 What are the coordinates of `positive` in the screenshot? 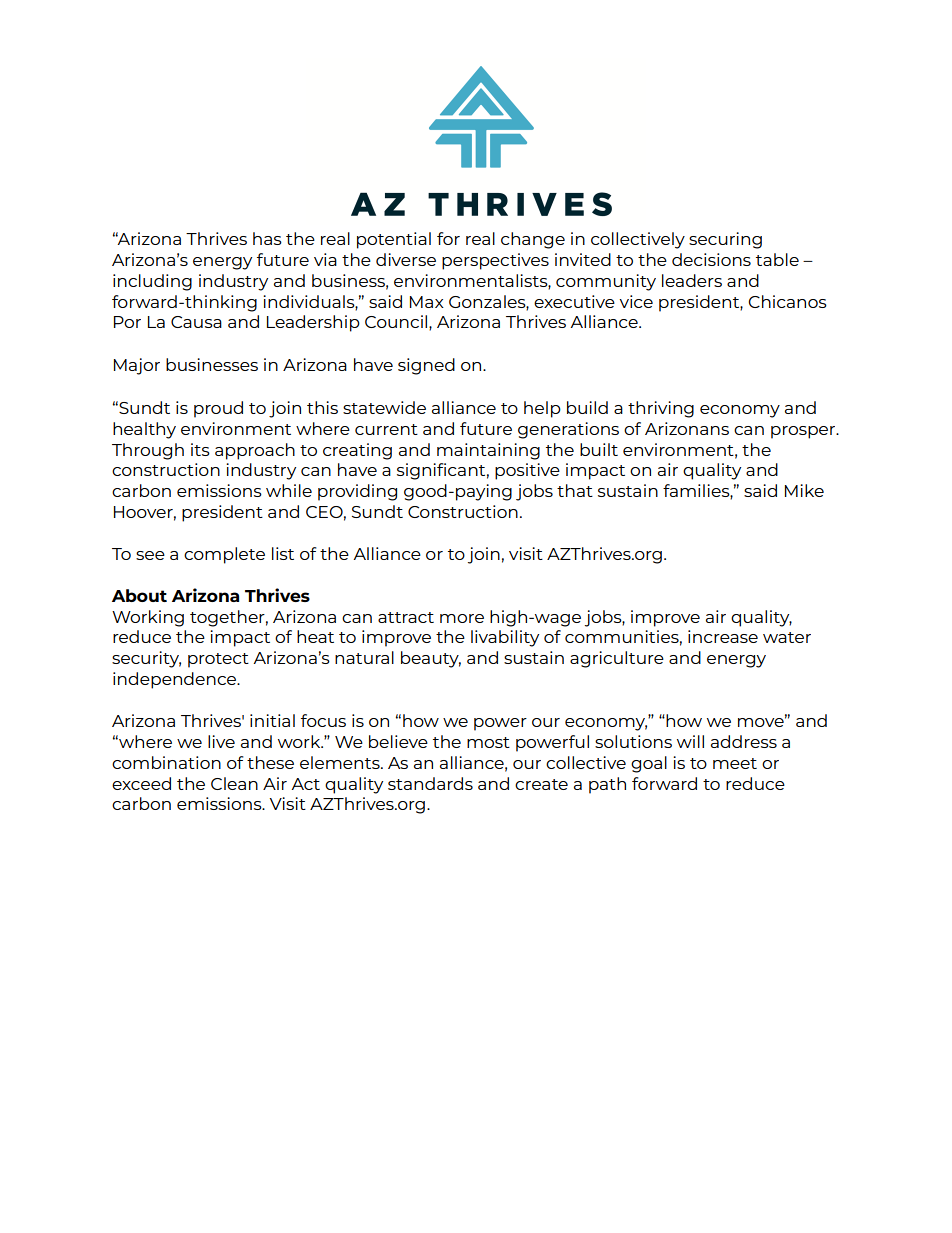 It's located at (527, 471).
